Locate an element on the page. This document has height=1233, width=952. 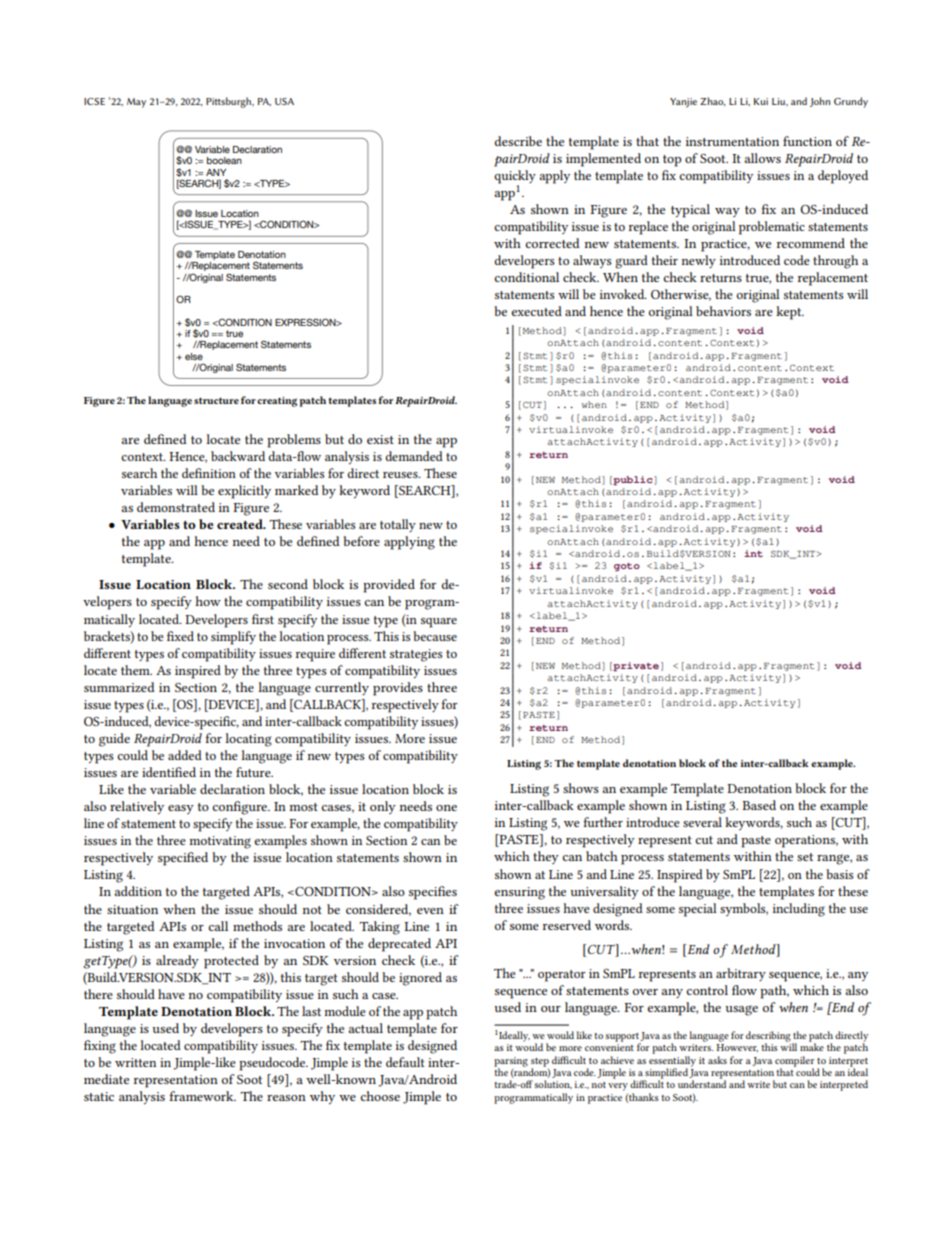
framework is located at coordinates (202, 1096).
